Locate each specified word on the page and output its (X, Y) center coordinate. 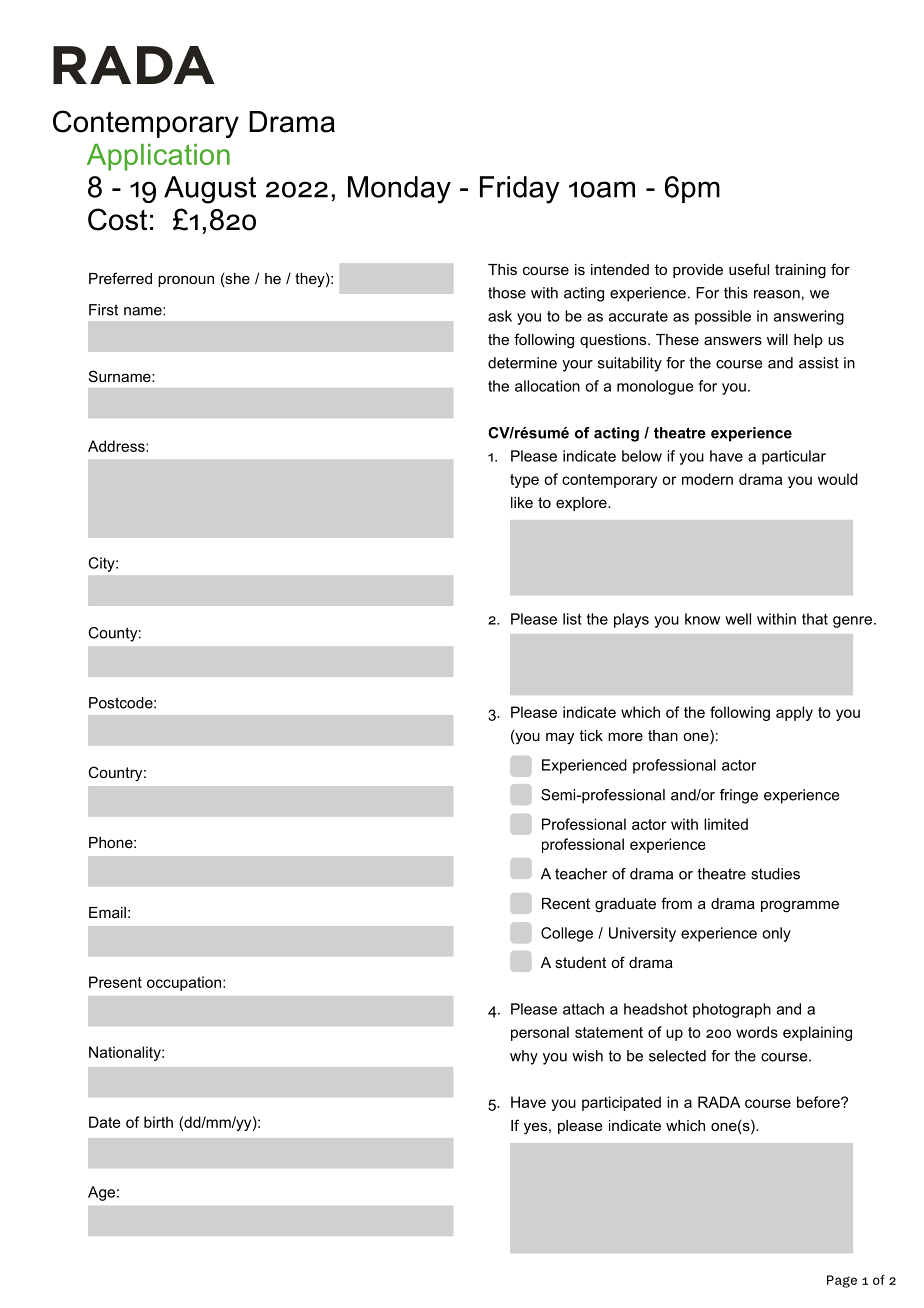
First (103, 310)
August (210, 190)
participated (621, 1103)
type (524, 481)
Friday (520, 190)
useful (749, 269)
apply (794, 713)
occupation (184, 983)
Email (107, 912)
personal (540, 1033)
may (560, 738)
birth (158, 1122)
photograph (732, 1010)
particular (794, 457)
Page (842, 1281)
